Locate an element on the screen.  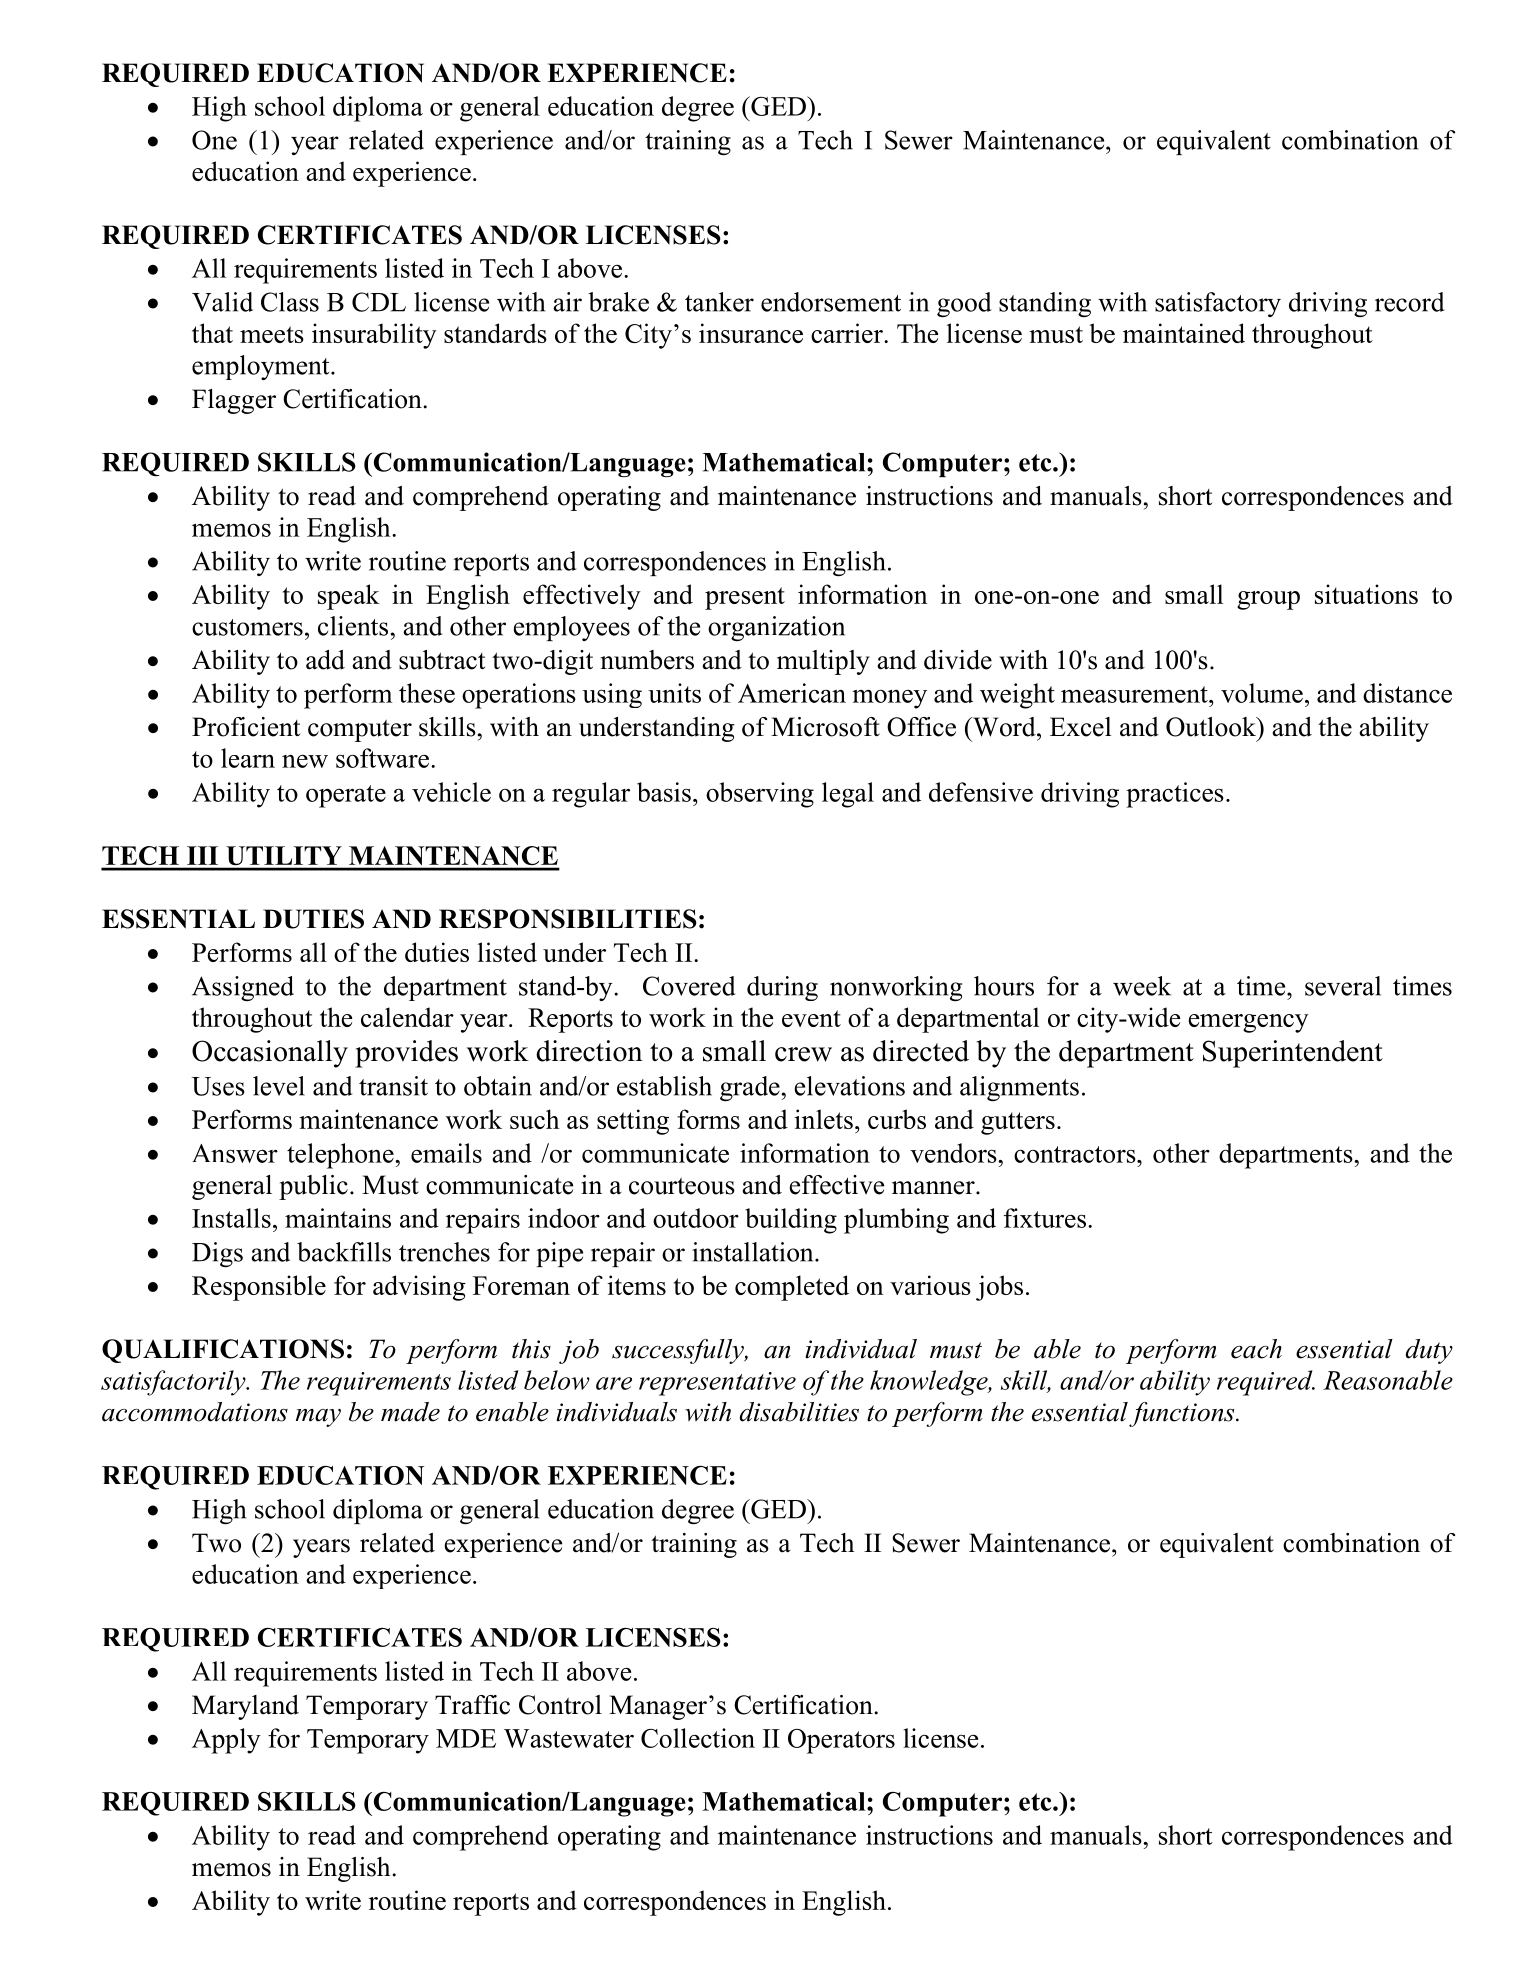
building is located at coordinates (791, 1221).
